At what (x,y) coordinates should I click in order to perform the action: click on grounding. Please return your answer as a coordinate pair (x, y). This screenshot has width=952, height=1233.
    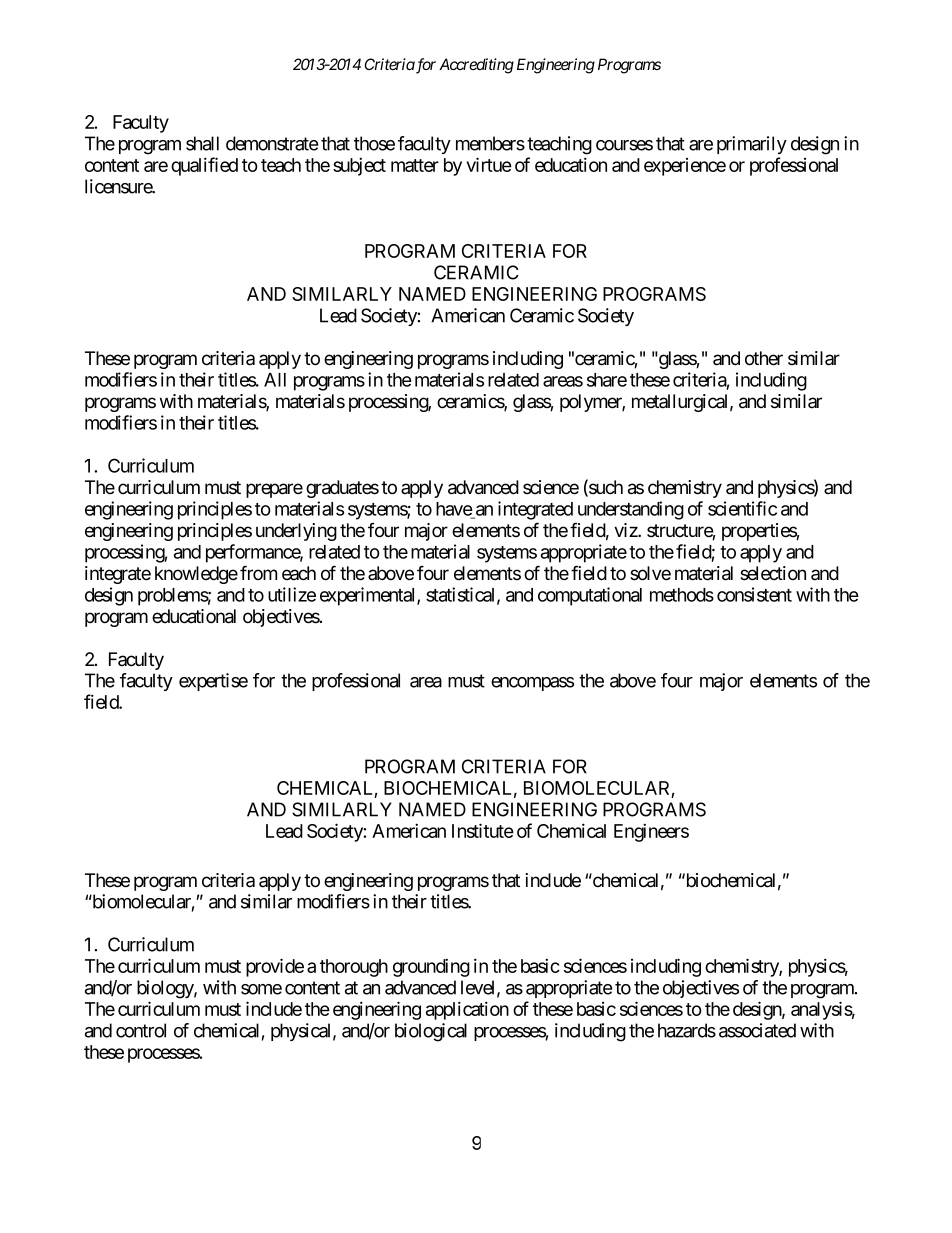
    Looking at the image, I should click on (431, 967).
